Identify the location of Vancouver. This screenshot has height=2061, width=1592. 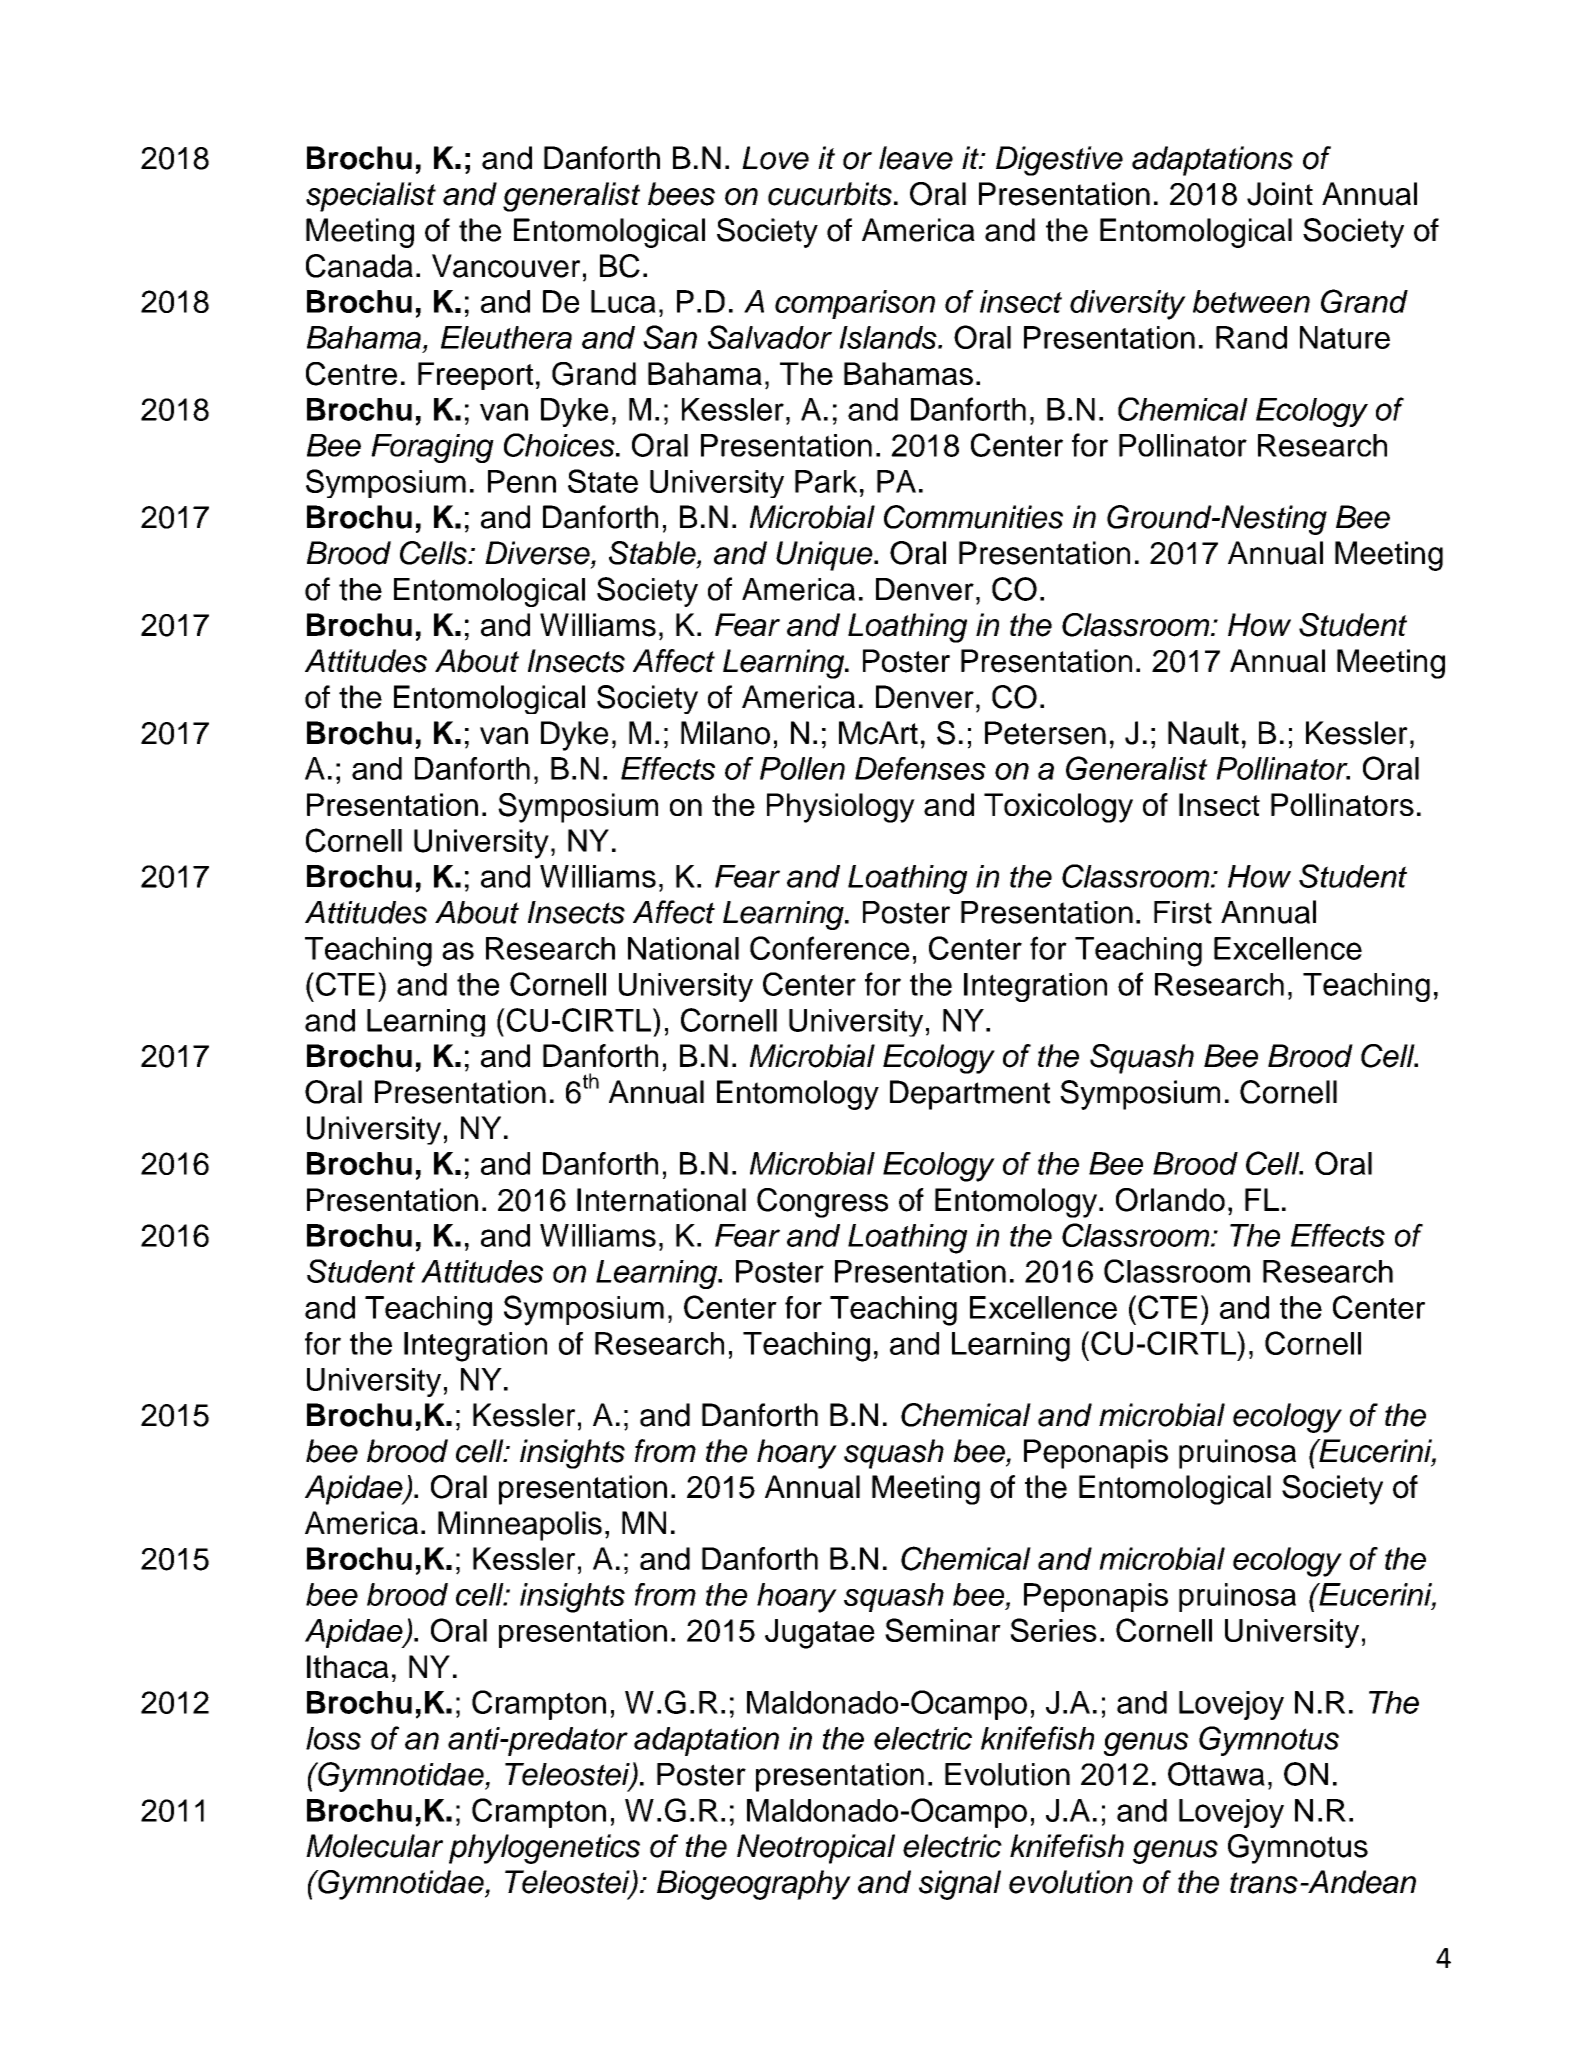
(506, 266).
